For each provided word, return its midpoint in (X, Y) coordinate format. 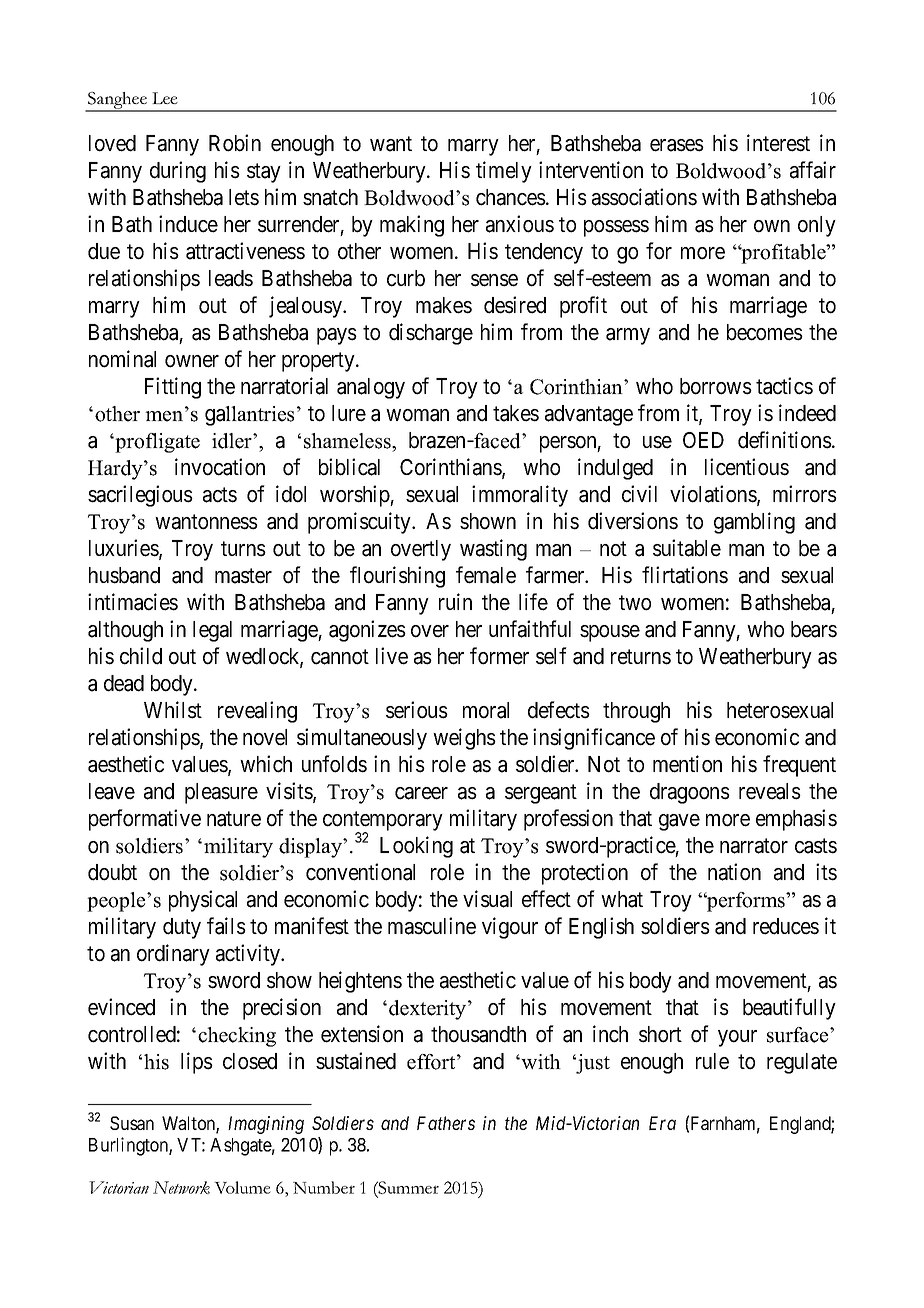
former (499, 656)
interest (778, 143)
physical (203, 901)
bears (814, 629)
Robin (235, 143)
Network (181, 1187)
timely (504, 172)
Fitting (173, 388)
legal (212, 631)
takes (516, 413)
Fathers (446, 1123)
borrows (716, 386)
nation (734, 872)
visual (487, 899)
